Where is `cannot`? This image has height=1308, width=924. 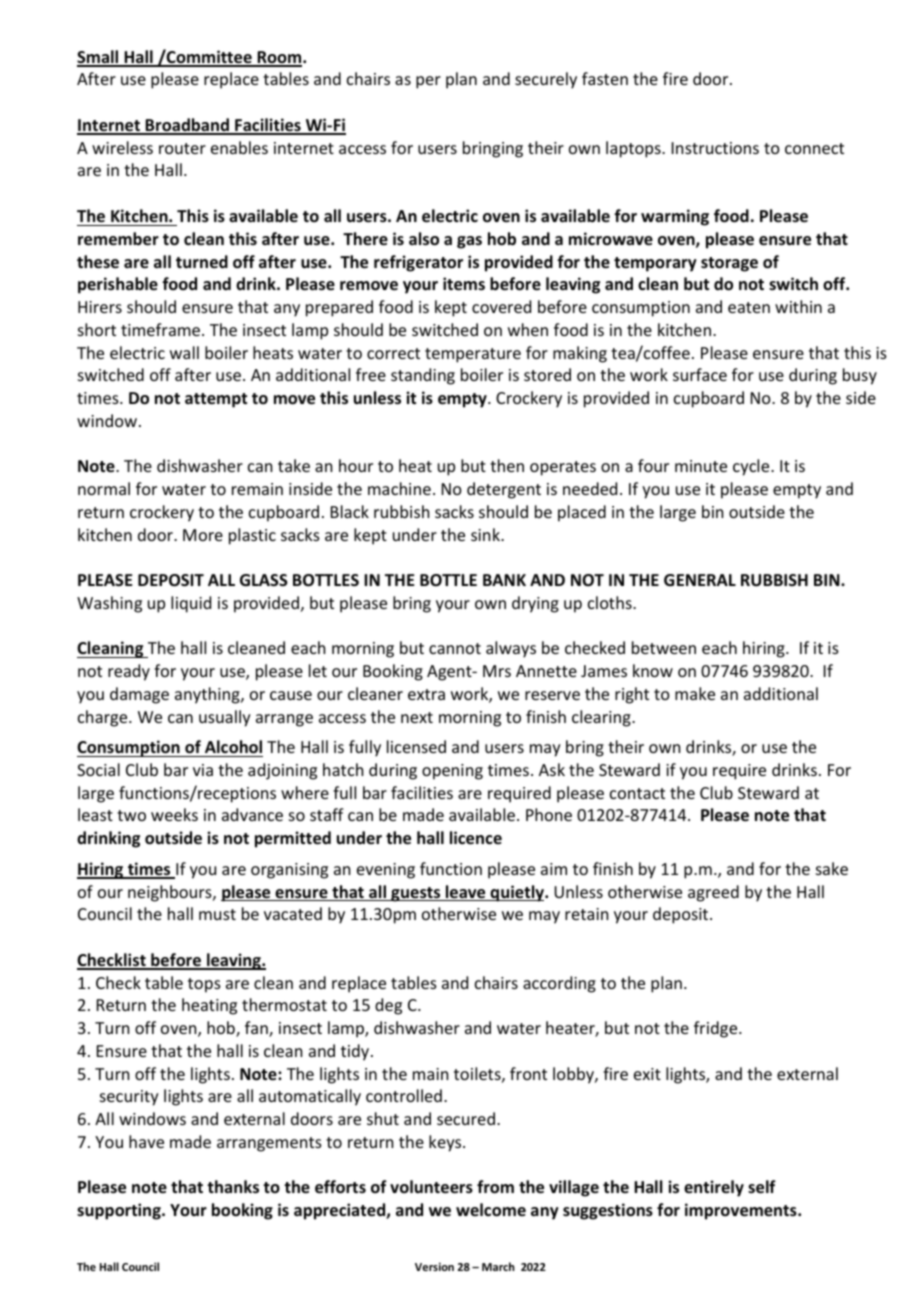 cannot is located at coordinates (455, 648).
